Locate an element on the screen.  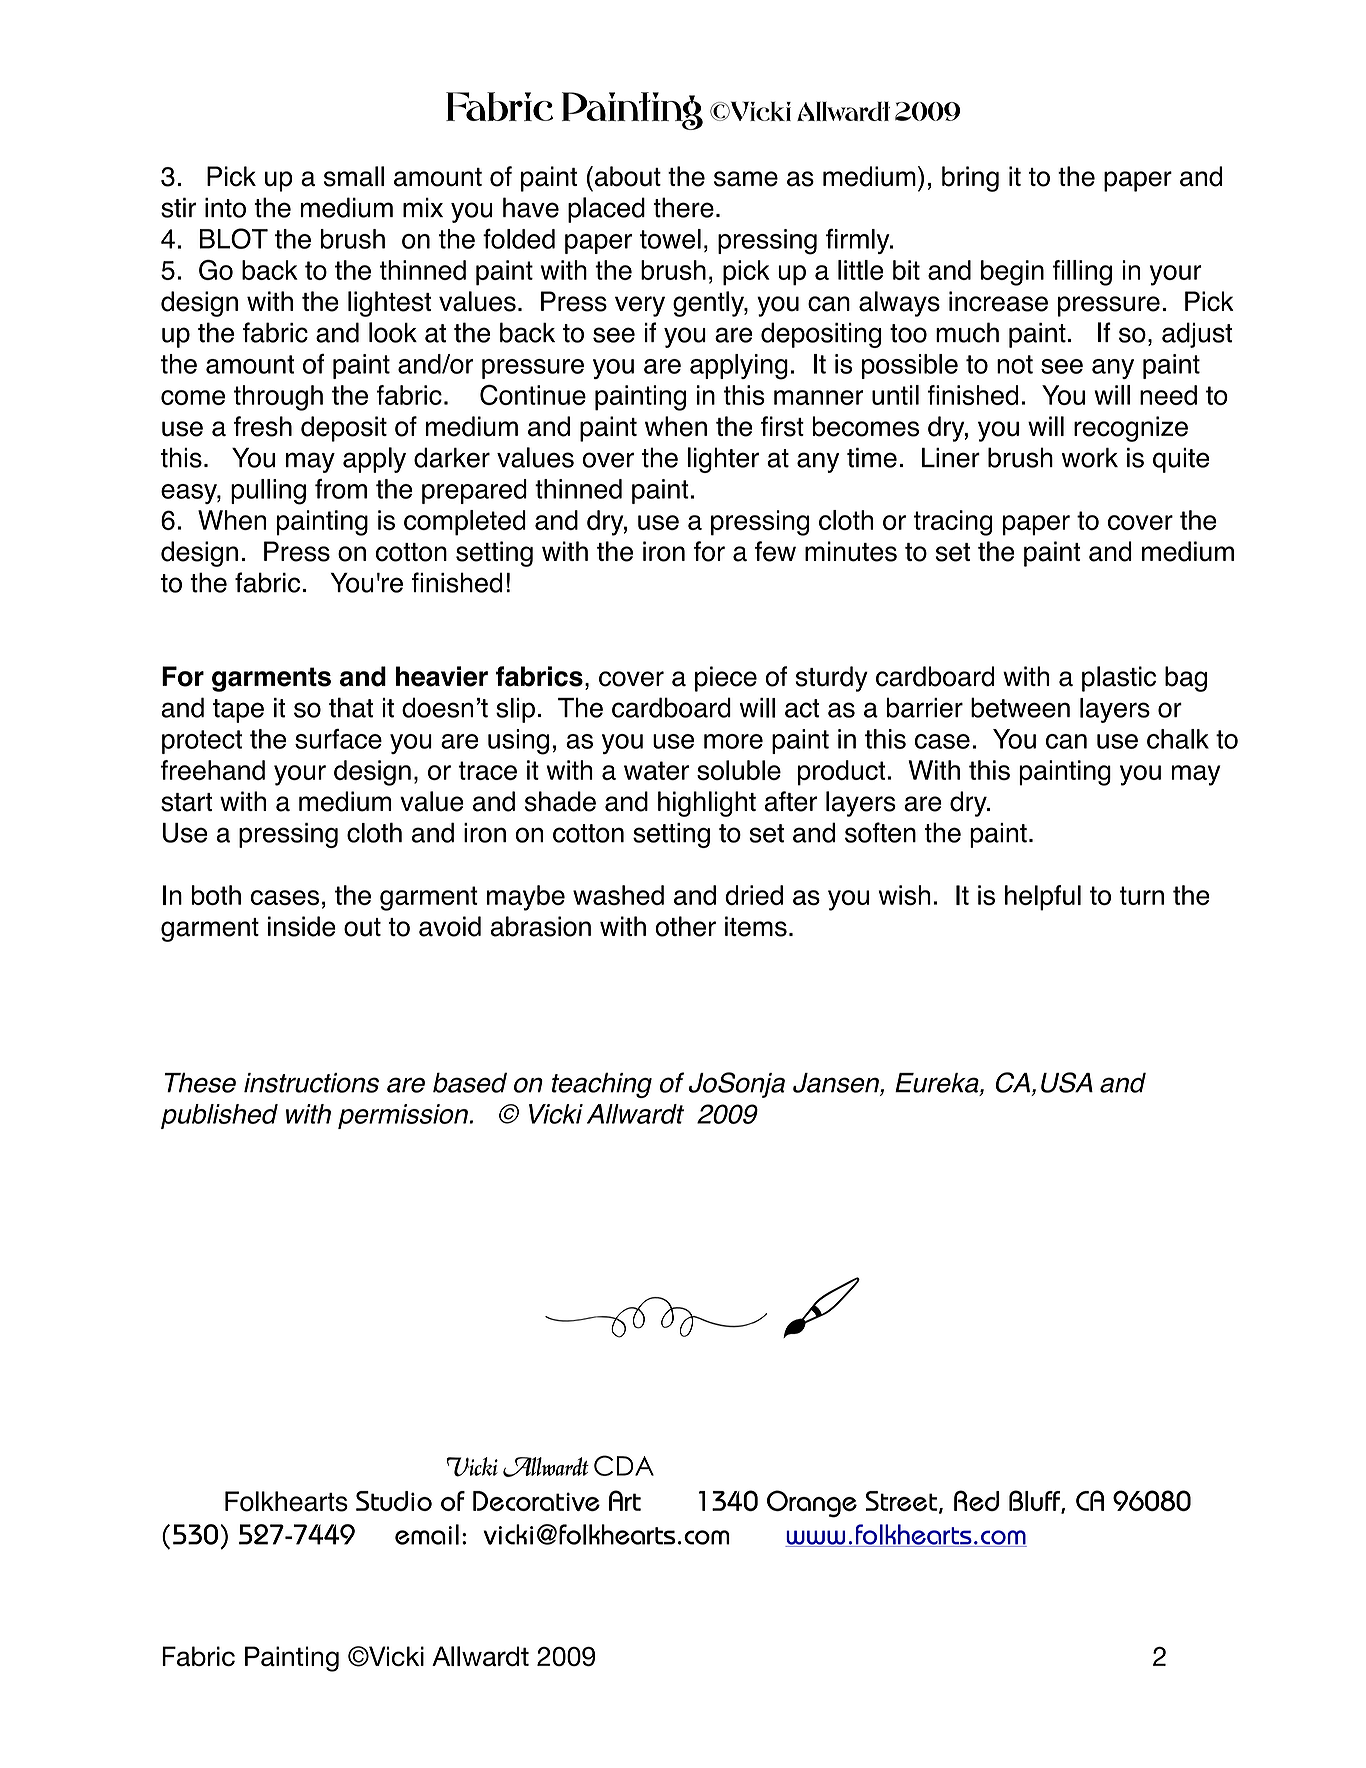
there is located at coordinates (683, 207).
